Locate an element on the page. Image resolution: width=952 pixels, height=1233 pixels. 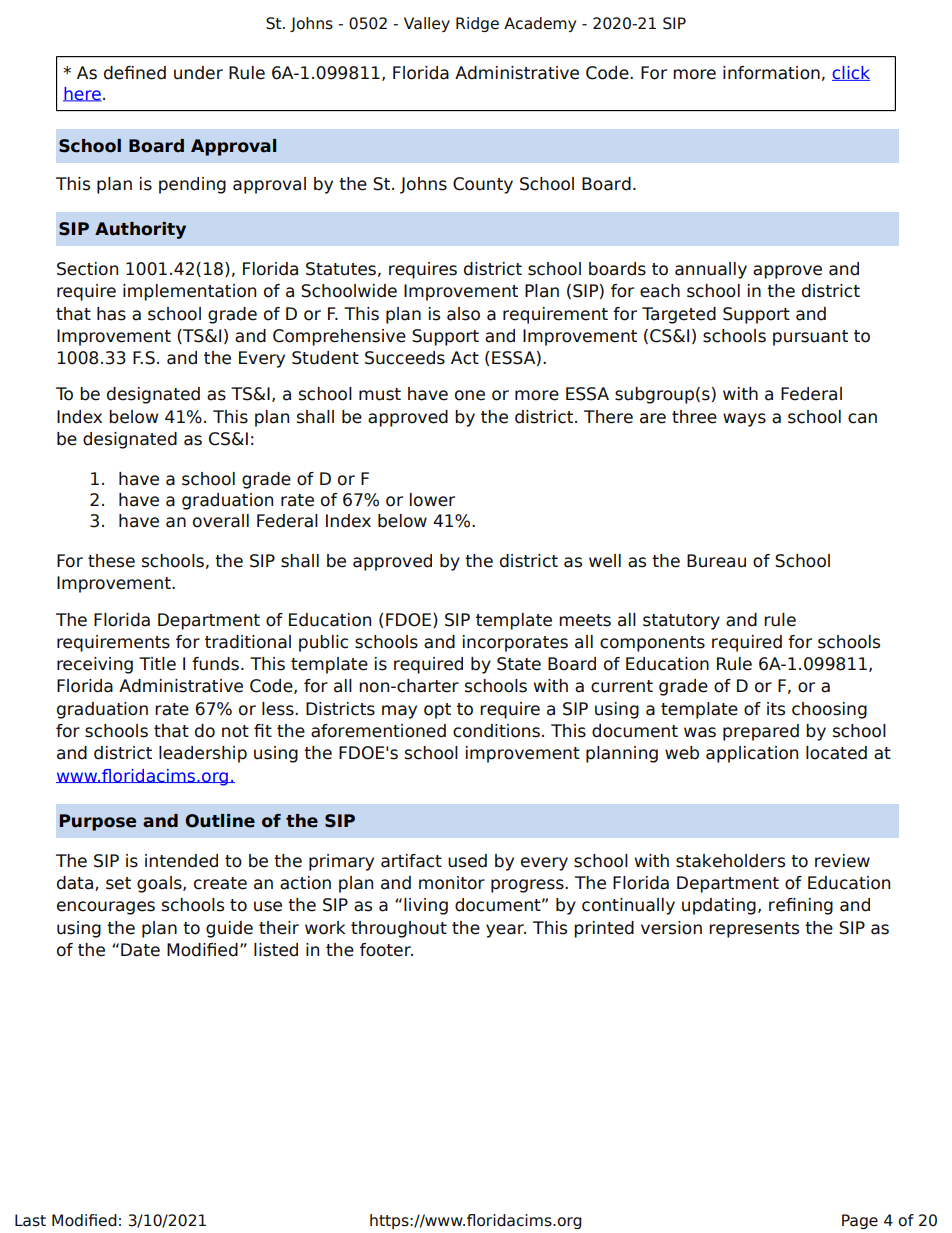
Last is located at coordinates (30, 1220).
